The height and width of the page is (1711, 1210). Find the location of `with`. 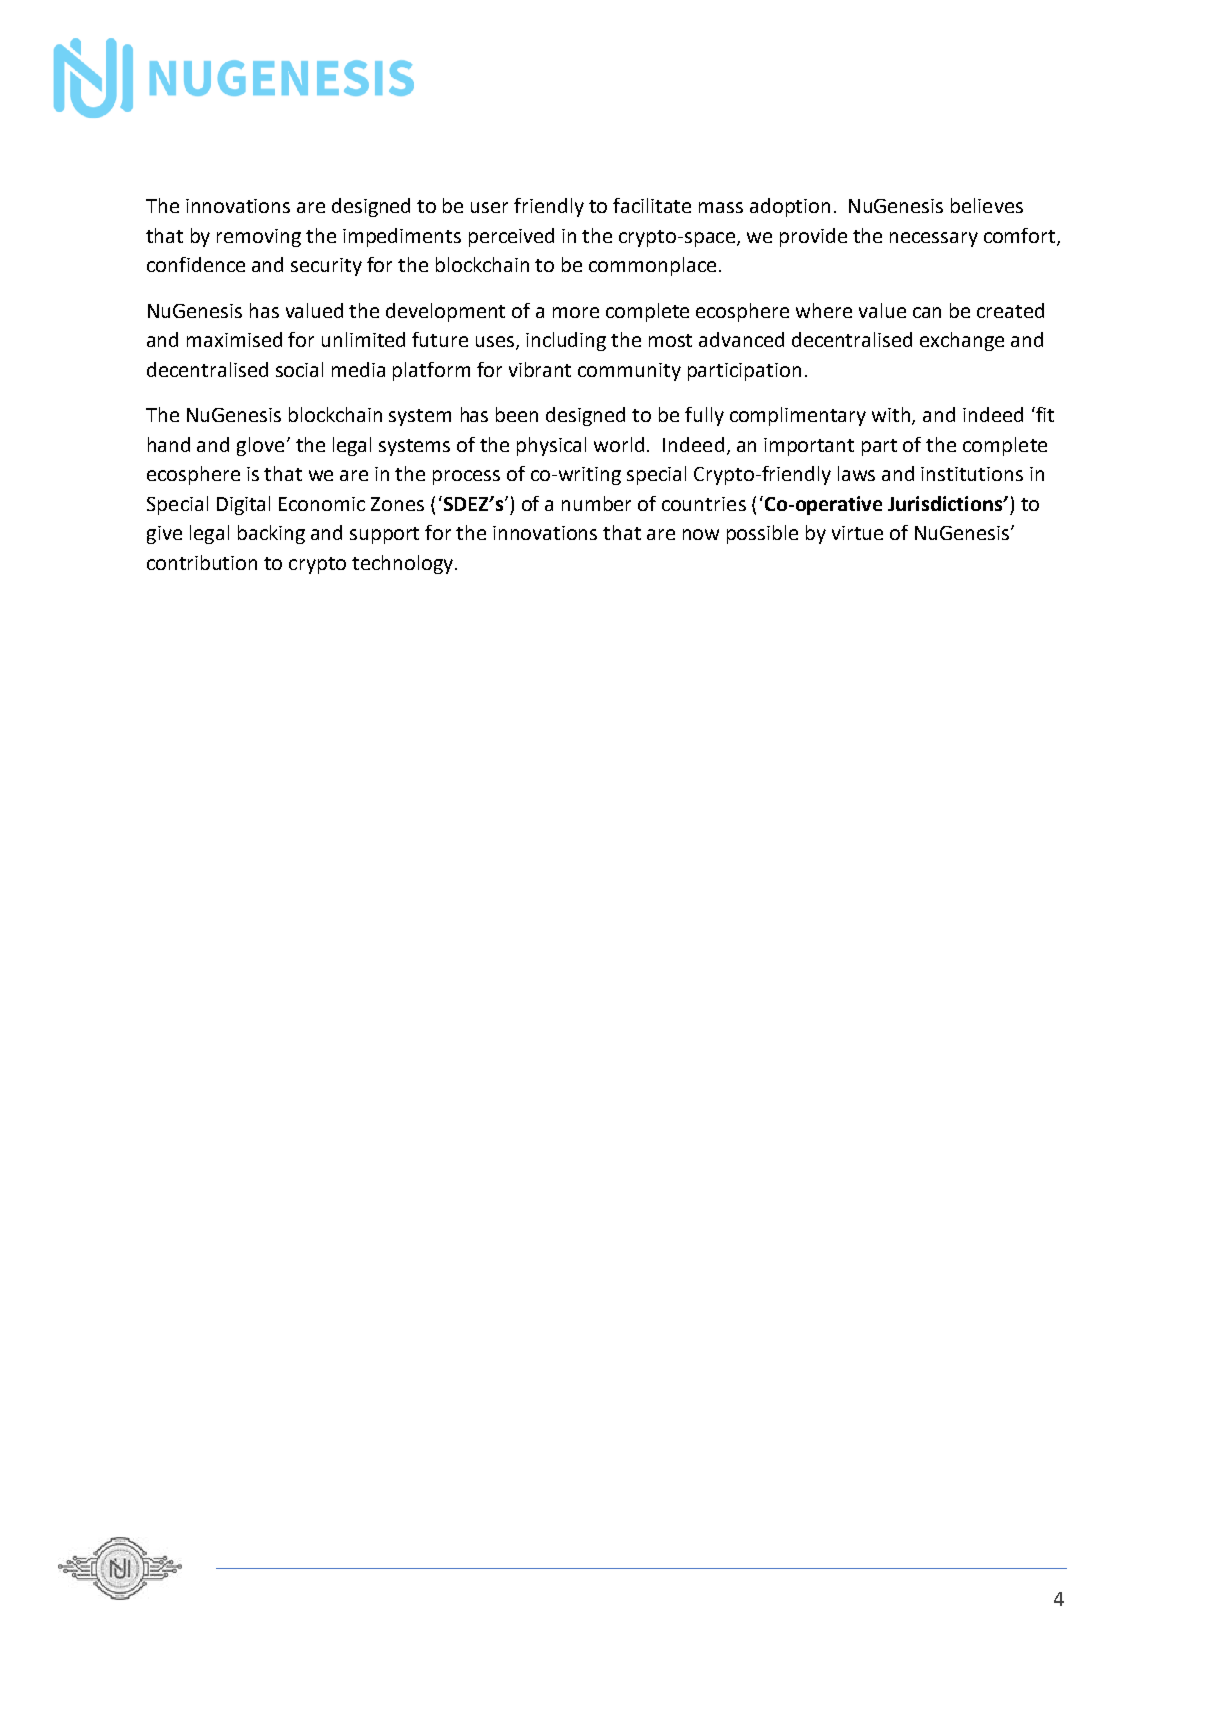

with is located at coordinates (892, 416).
